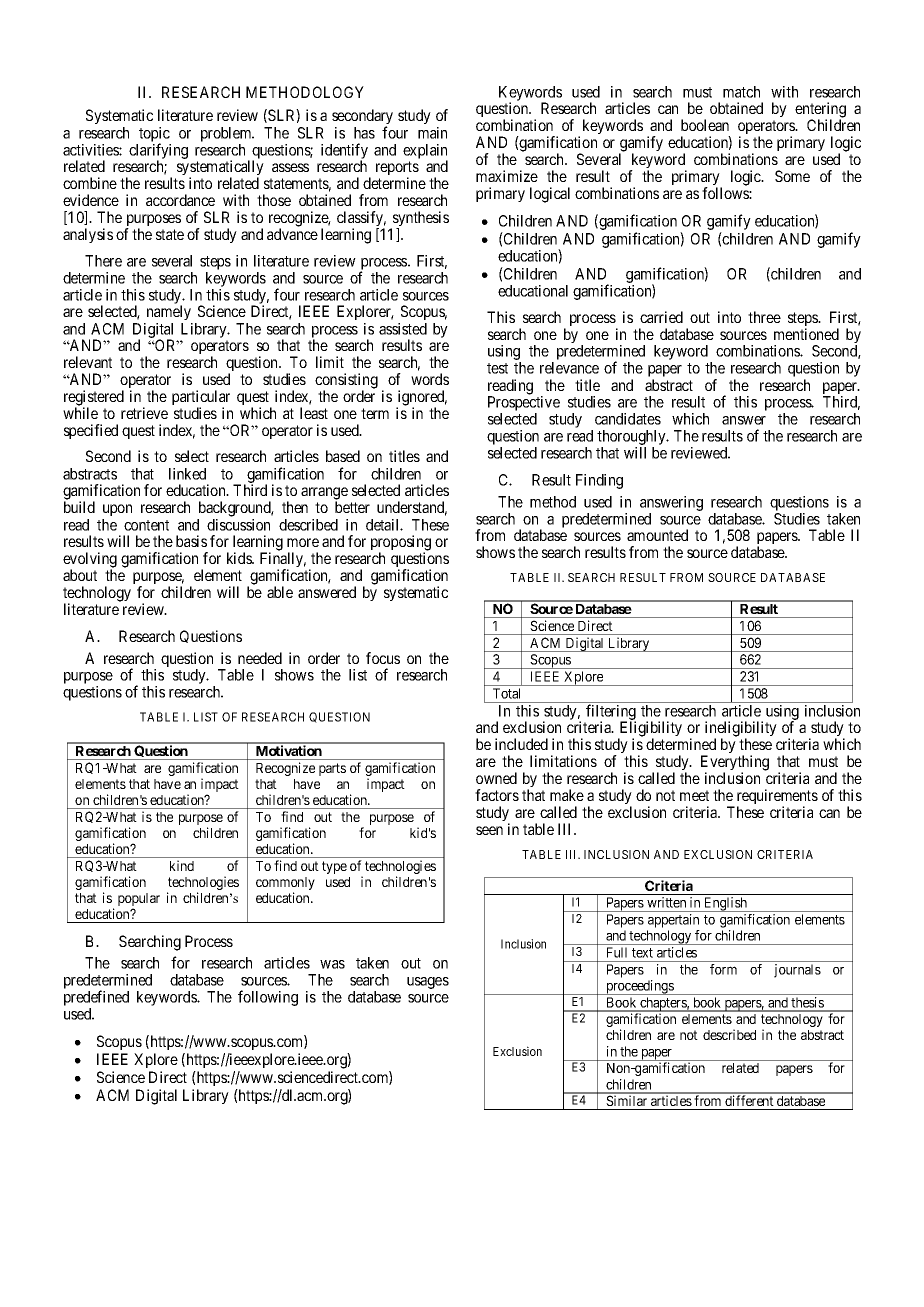  I want to click on boolean, so click(705, 125).
